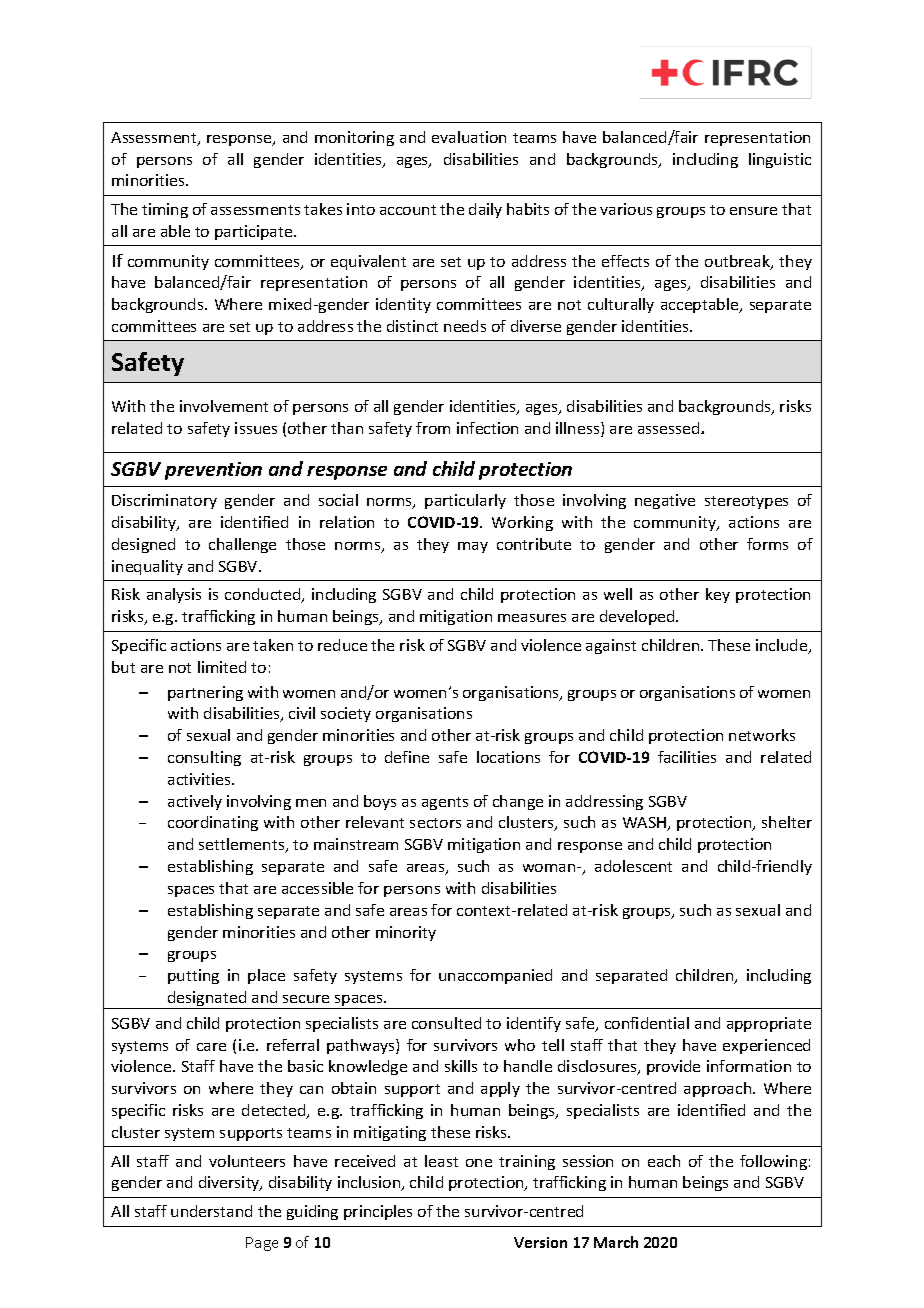 The width and height of the document is (924, 1308). What do you see at coordinates (508, 757) in the document?
I see `locations` at bounding box center [508, 757].
